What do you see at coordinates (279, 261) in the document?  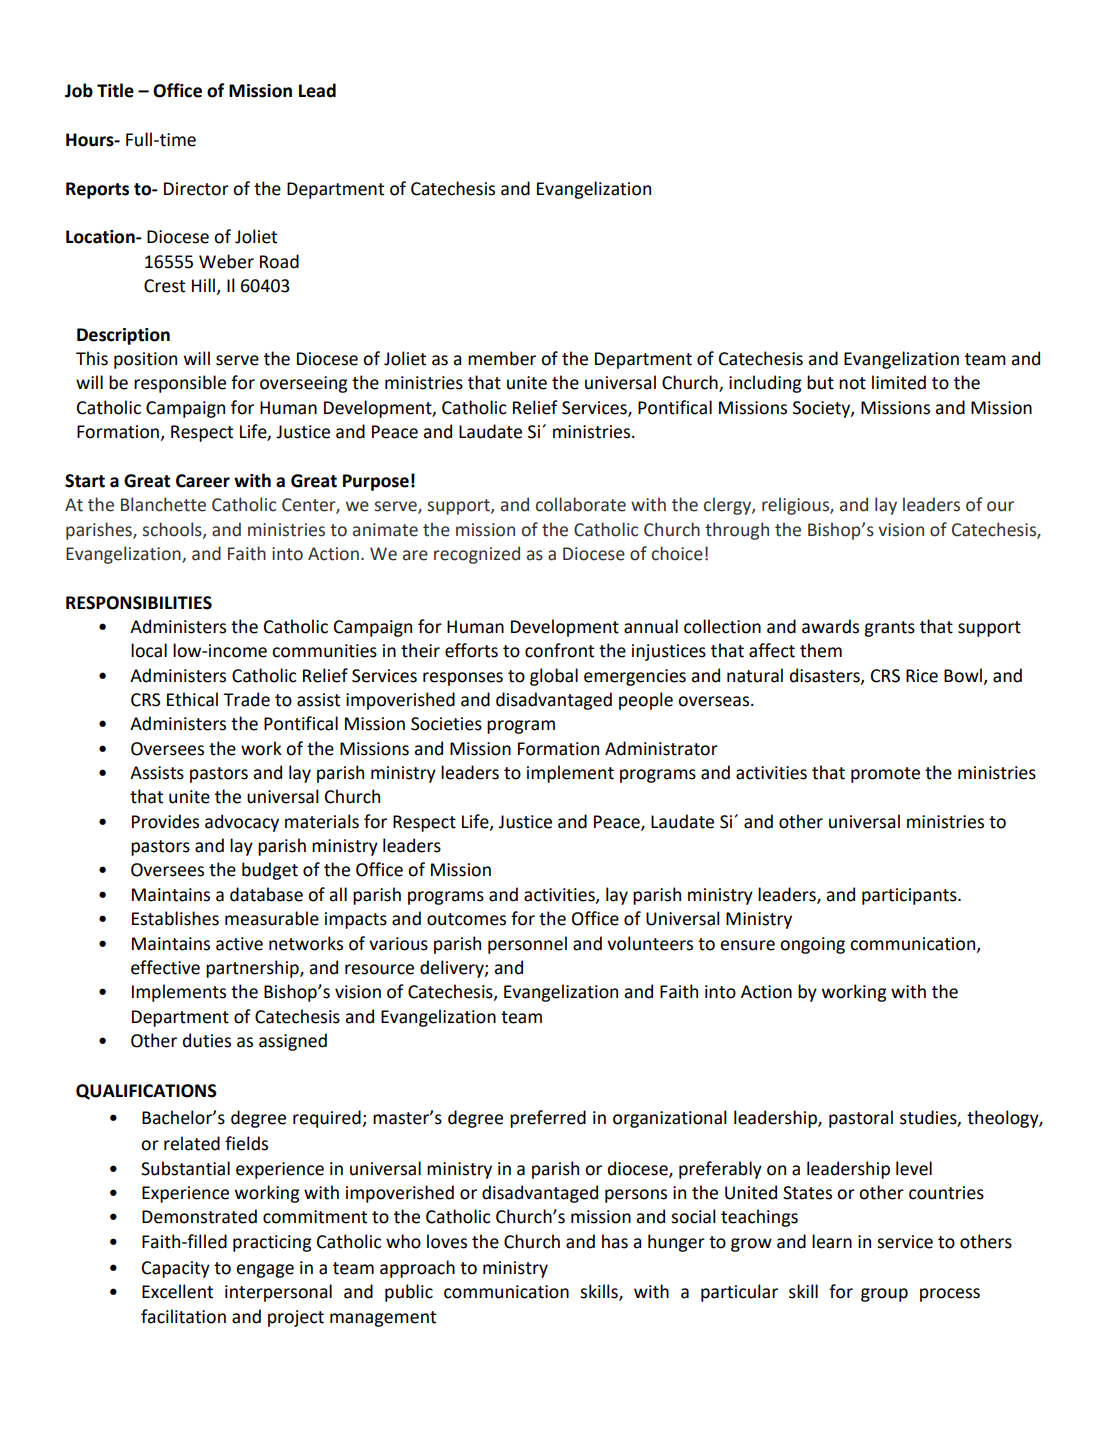 I see `Road` at bounding box center [279, 261].
